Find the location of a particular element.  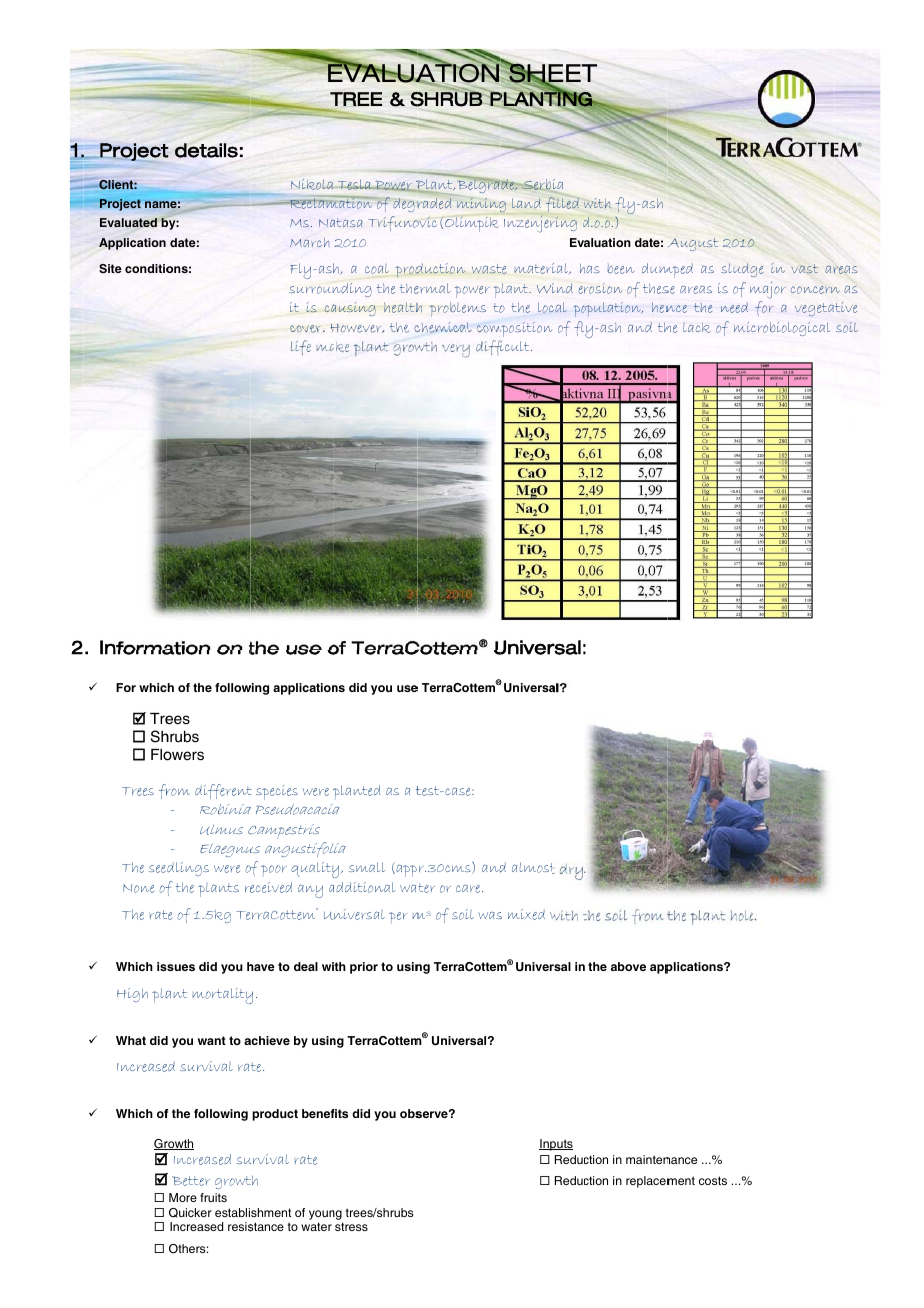

vast is located at coordinates (804, 268).
